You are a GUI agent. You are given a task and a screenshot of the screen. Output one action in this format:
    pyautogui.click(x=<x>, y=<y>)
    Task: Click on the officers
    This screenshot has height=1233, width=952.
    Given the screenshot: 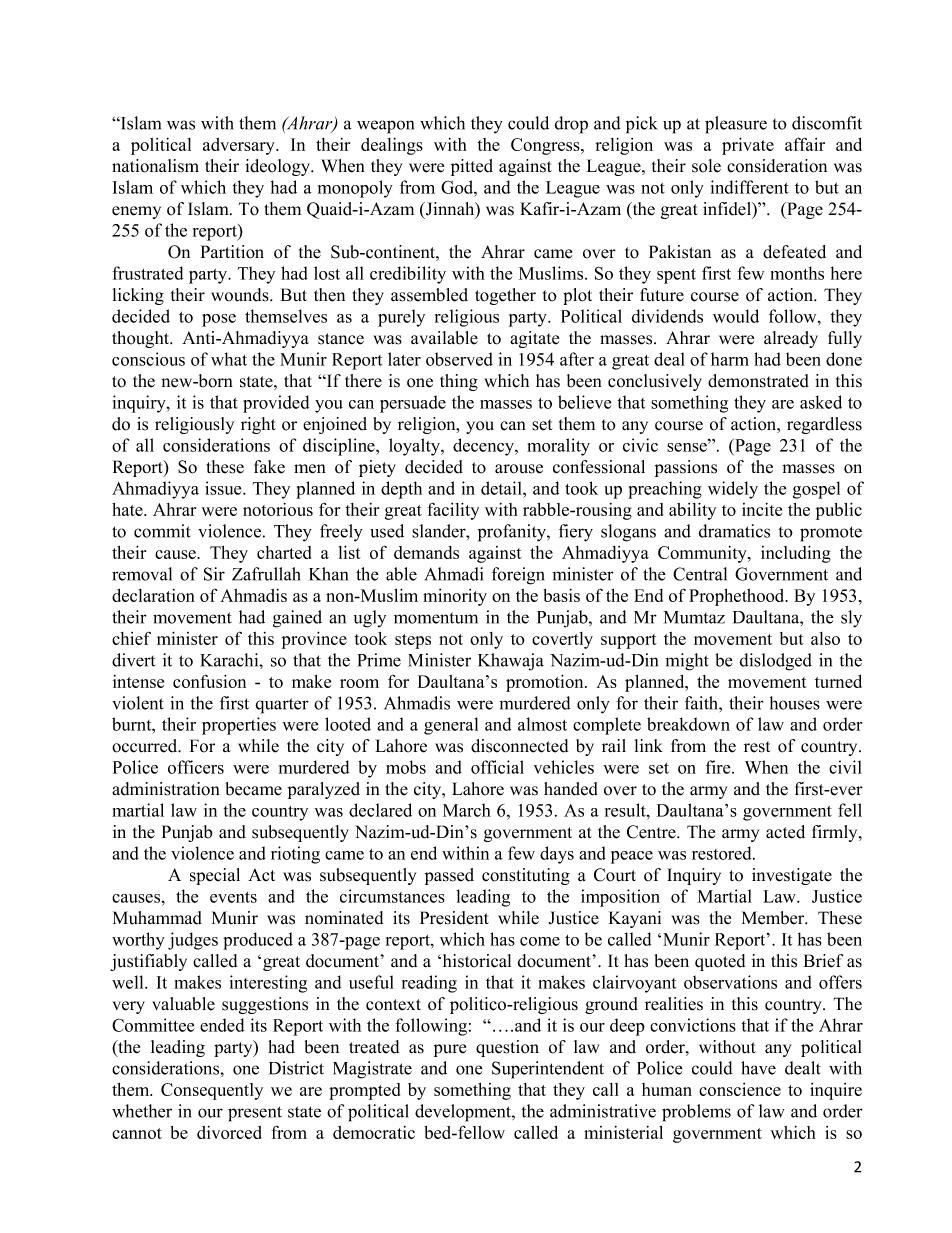 What is the action you would take?
    pyautogui.click(x=196, y=767)
